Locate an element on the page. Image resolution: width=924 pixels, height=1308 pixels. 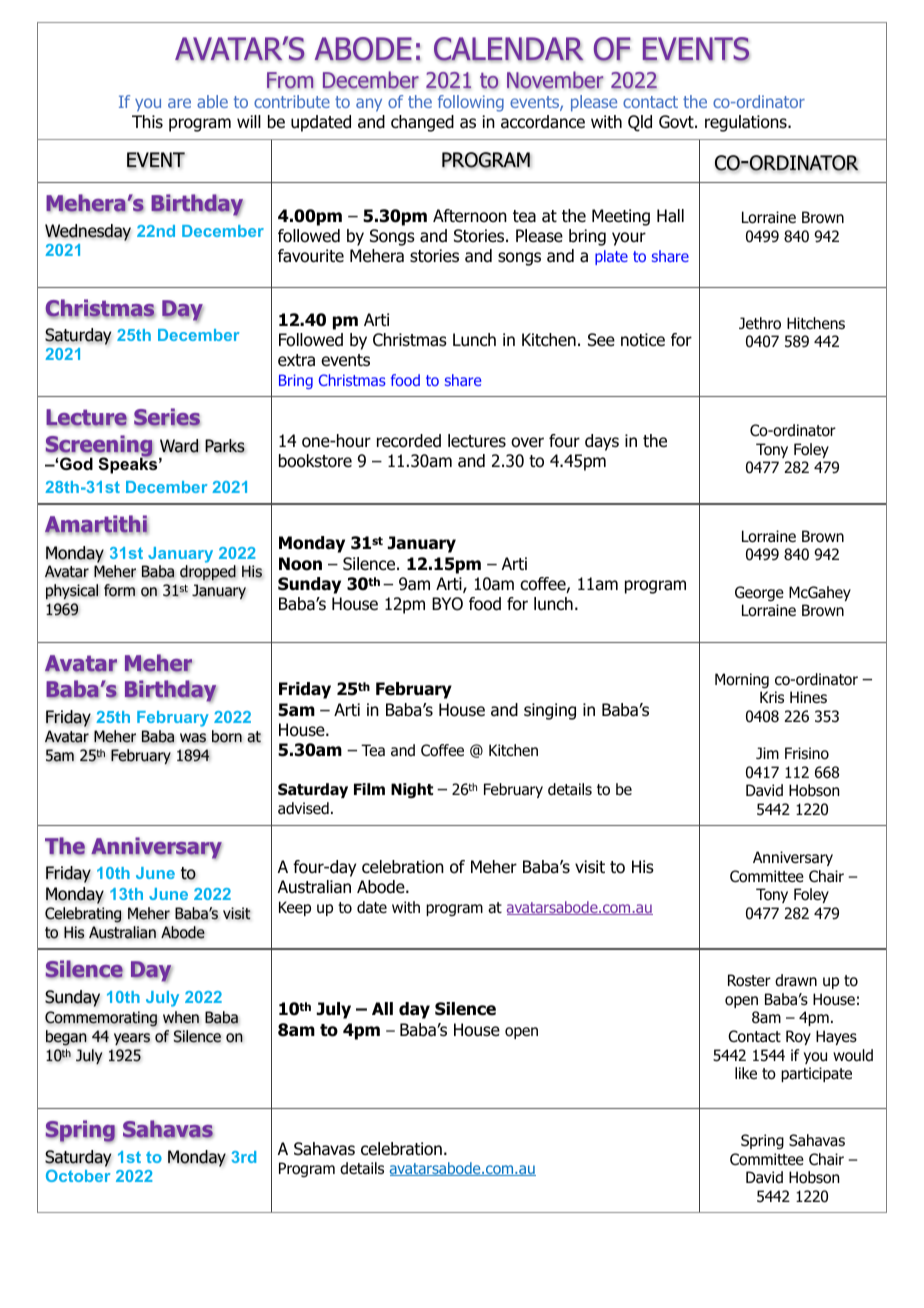
form is located at coordinates (119, 590).
